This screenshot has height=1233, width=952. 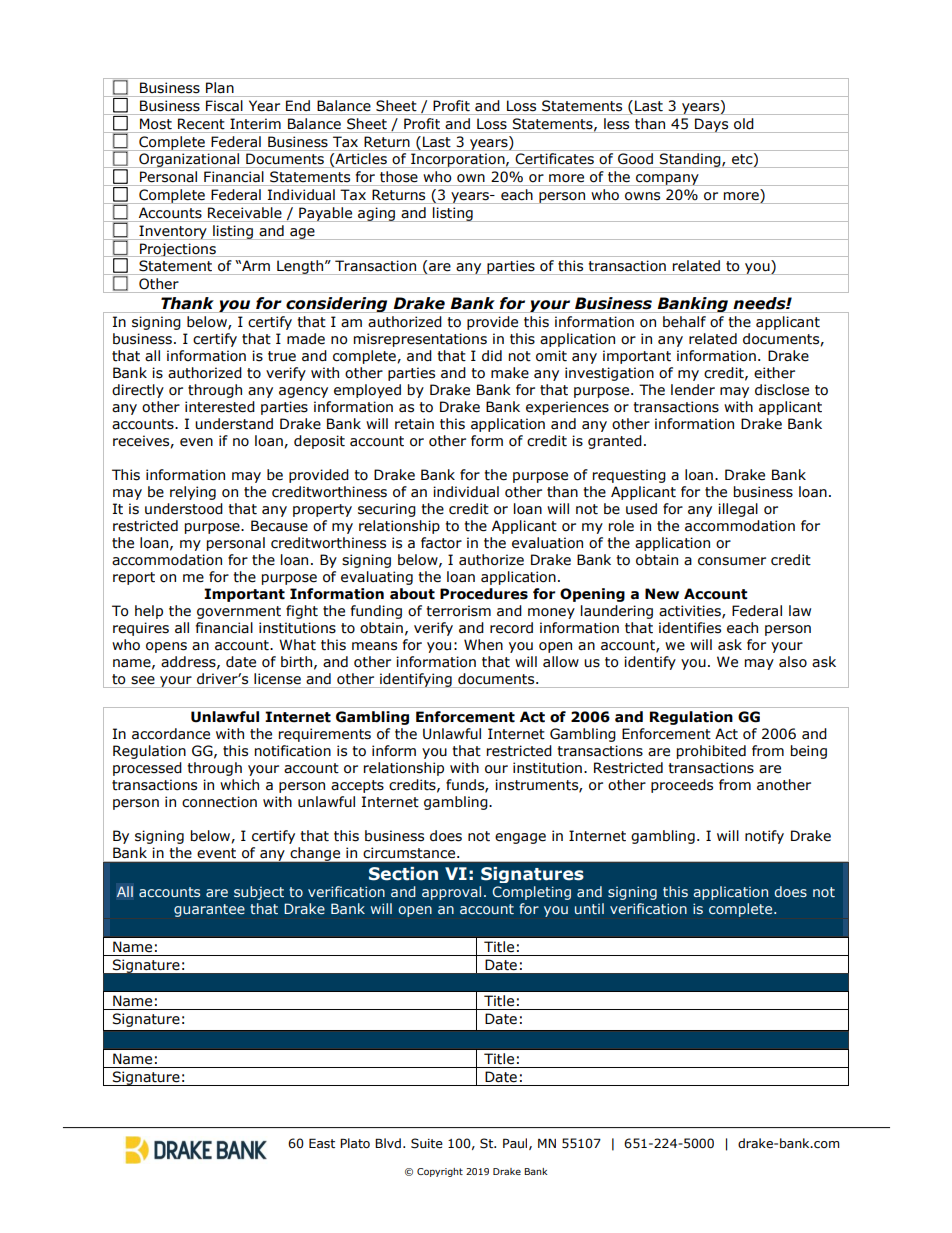 I want to click on East, so click(x=322, y=1143).
